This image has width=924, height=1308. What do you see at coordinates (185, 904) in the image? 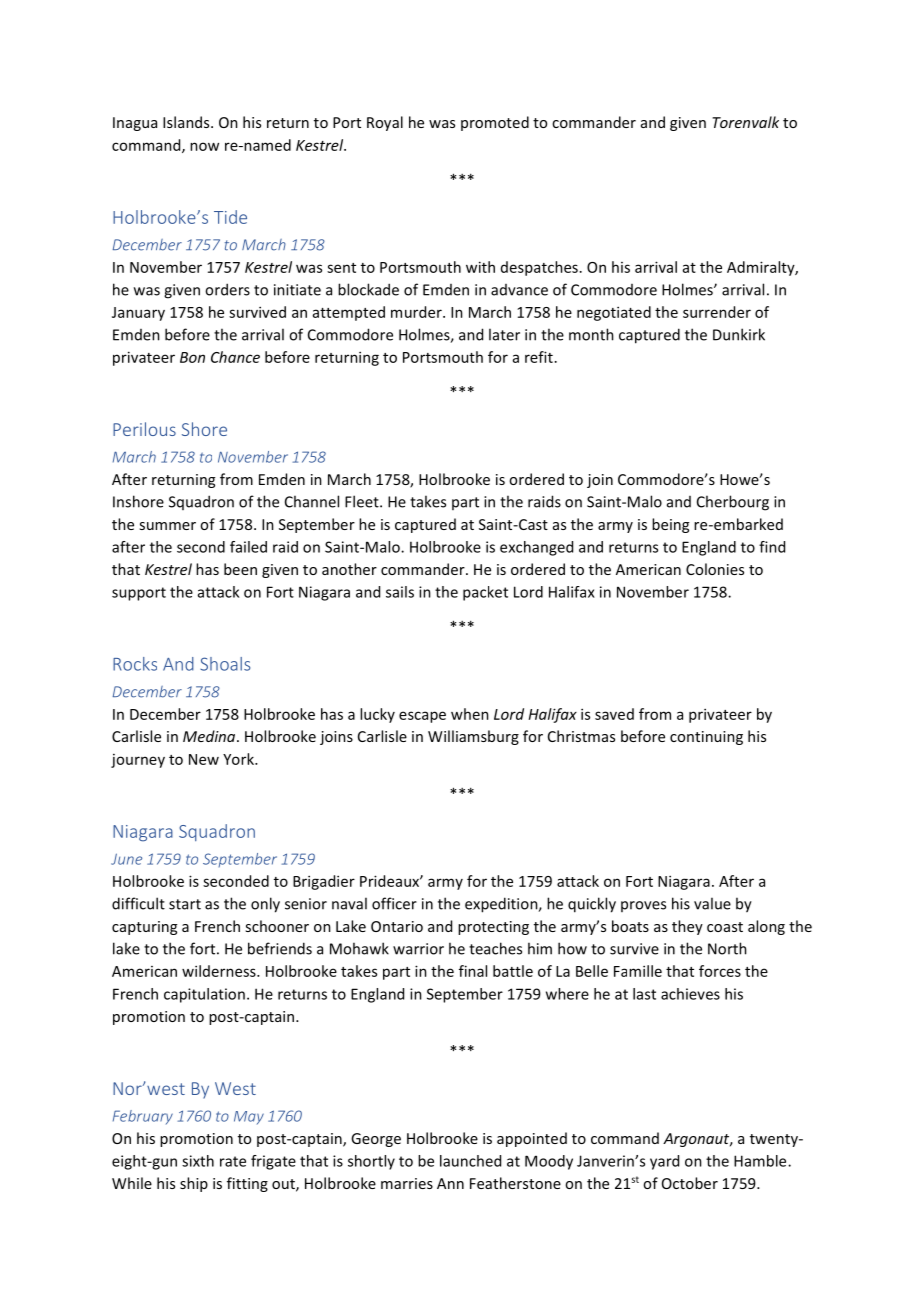
I see `start` at bounding box center [185, 904].
